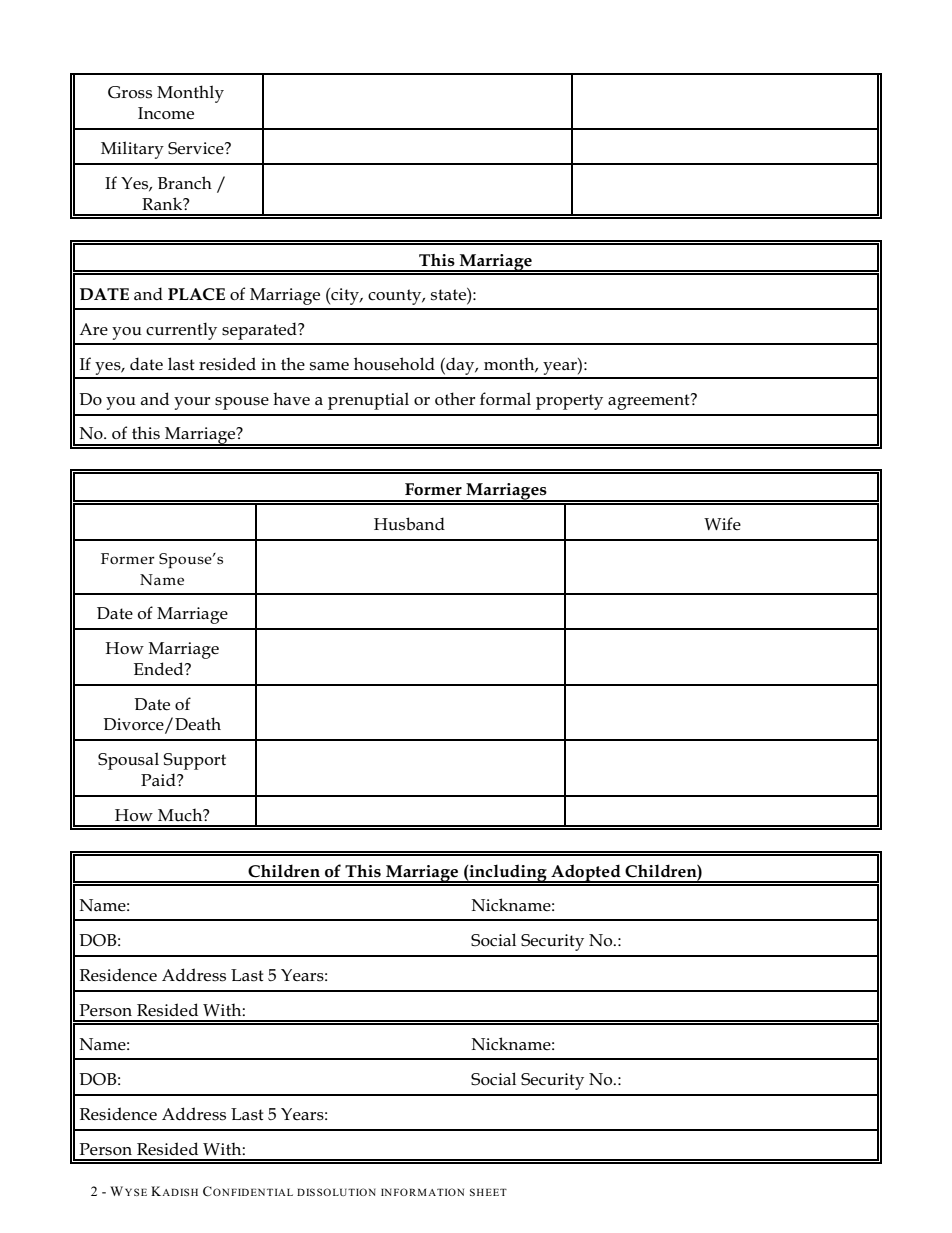 The width and height of the document is (952, 1233). What do you see at coordinates (650, 401) in the document?
I see `agreement` at bounding box center [650, 401].
